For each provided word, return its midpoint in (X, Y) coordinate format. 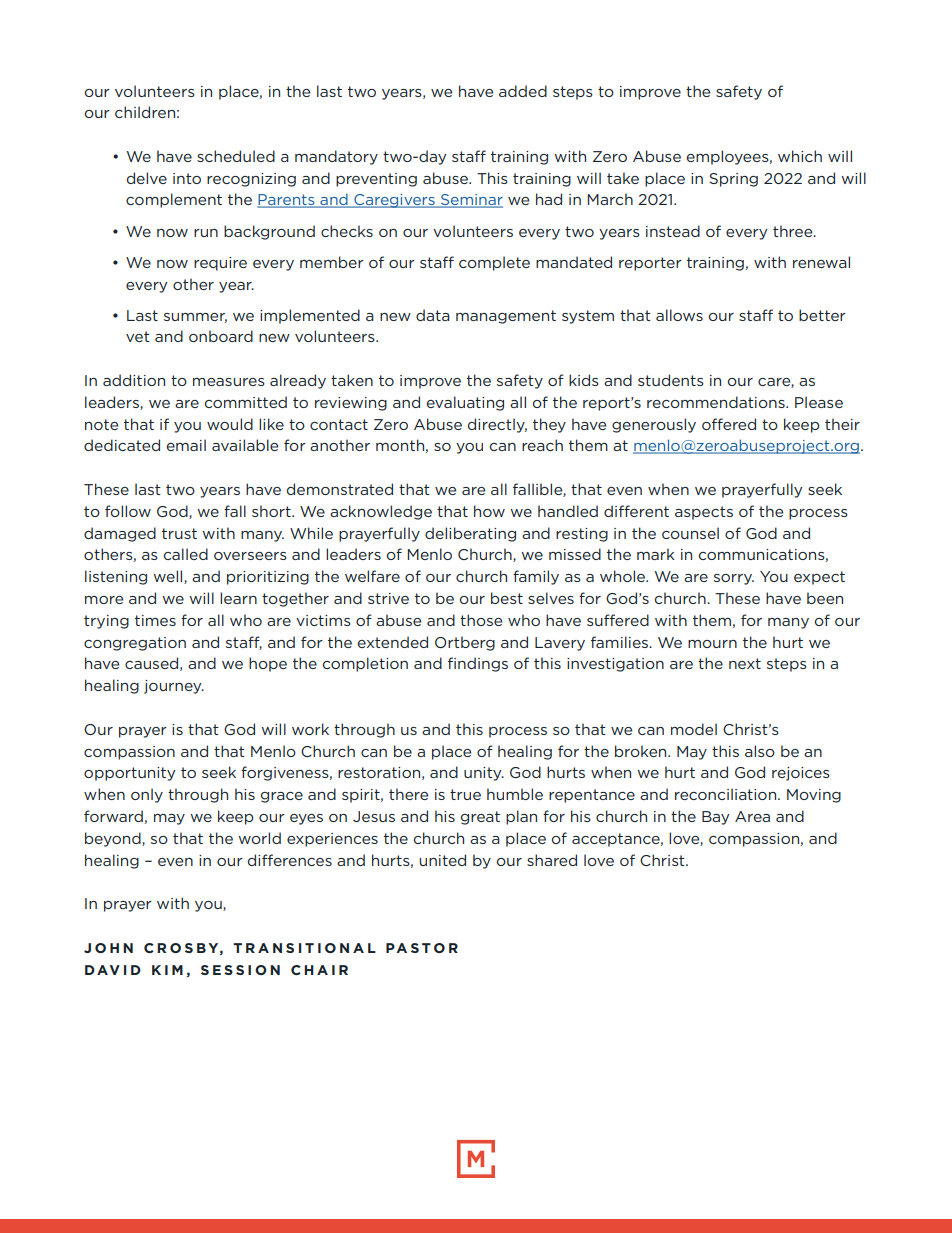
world (259, 838)
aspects (704, 513)
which (800, 156)
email (186, 445)
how (489, 511)
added (523, 91)
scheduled (236, 156)
